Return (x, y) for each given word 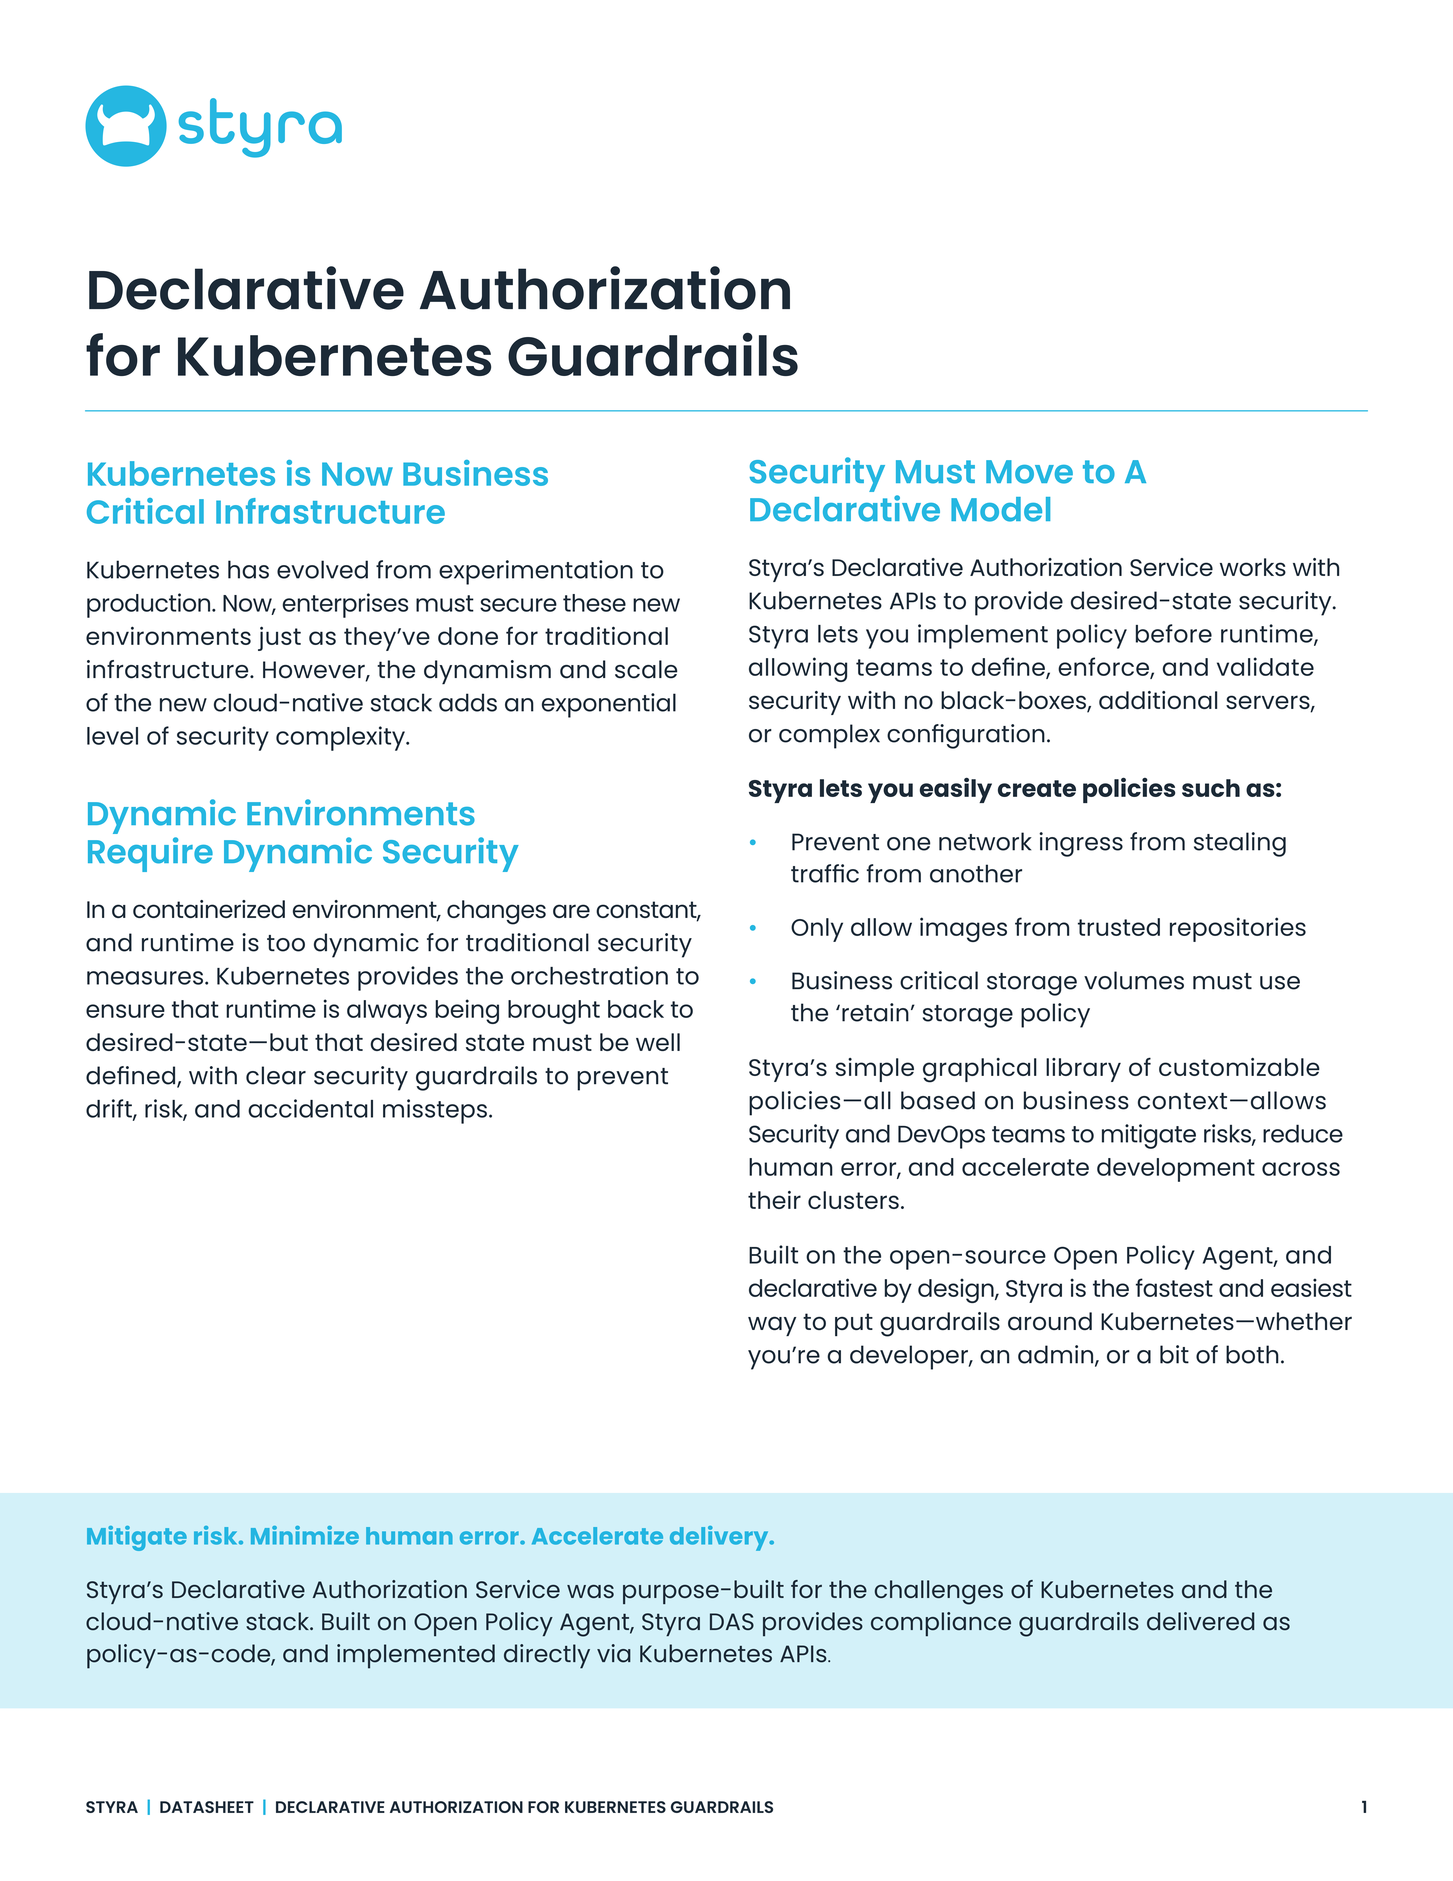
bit (1174, 1354)
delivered (1200, 1621)
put (854, 1324)
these (594, 603)
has (248, 569)
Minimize (305, 1535)
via (614, 1653)
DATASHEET (207, 1807)
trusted (1119, 927)
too (286, 943)
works (1253, 567)
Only (817, 930)
